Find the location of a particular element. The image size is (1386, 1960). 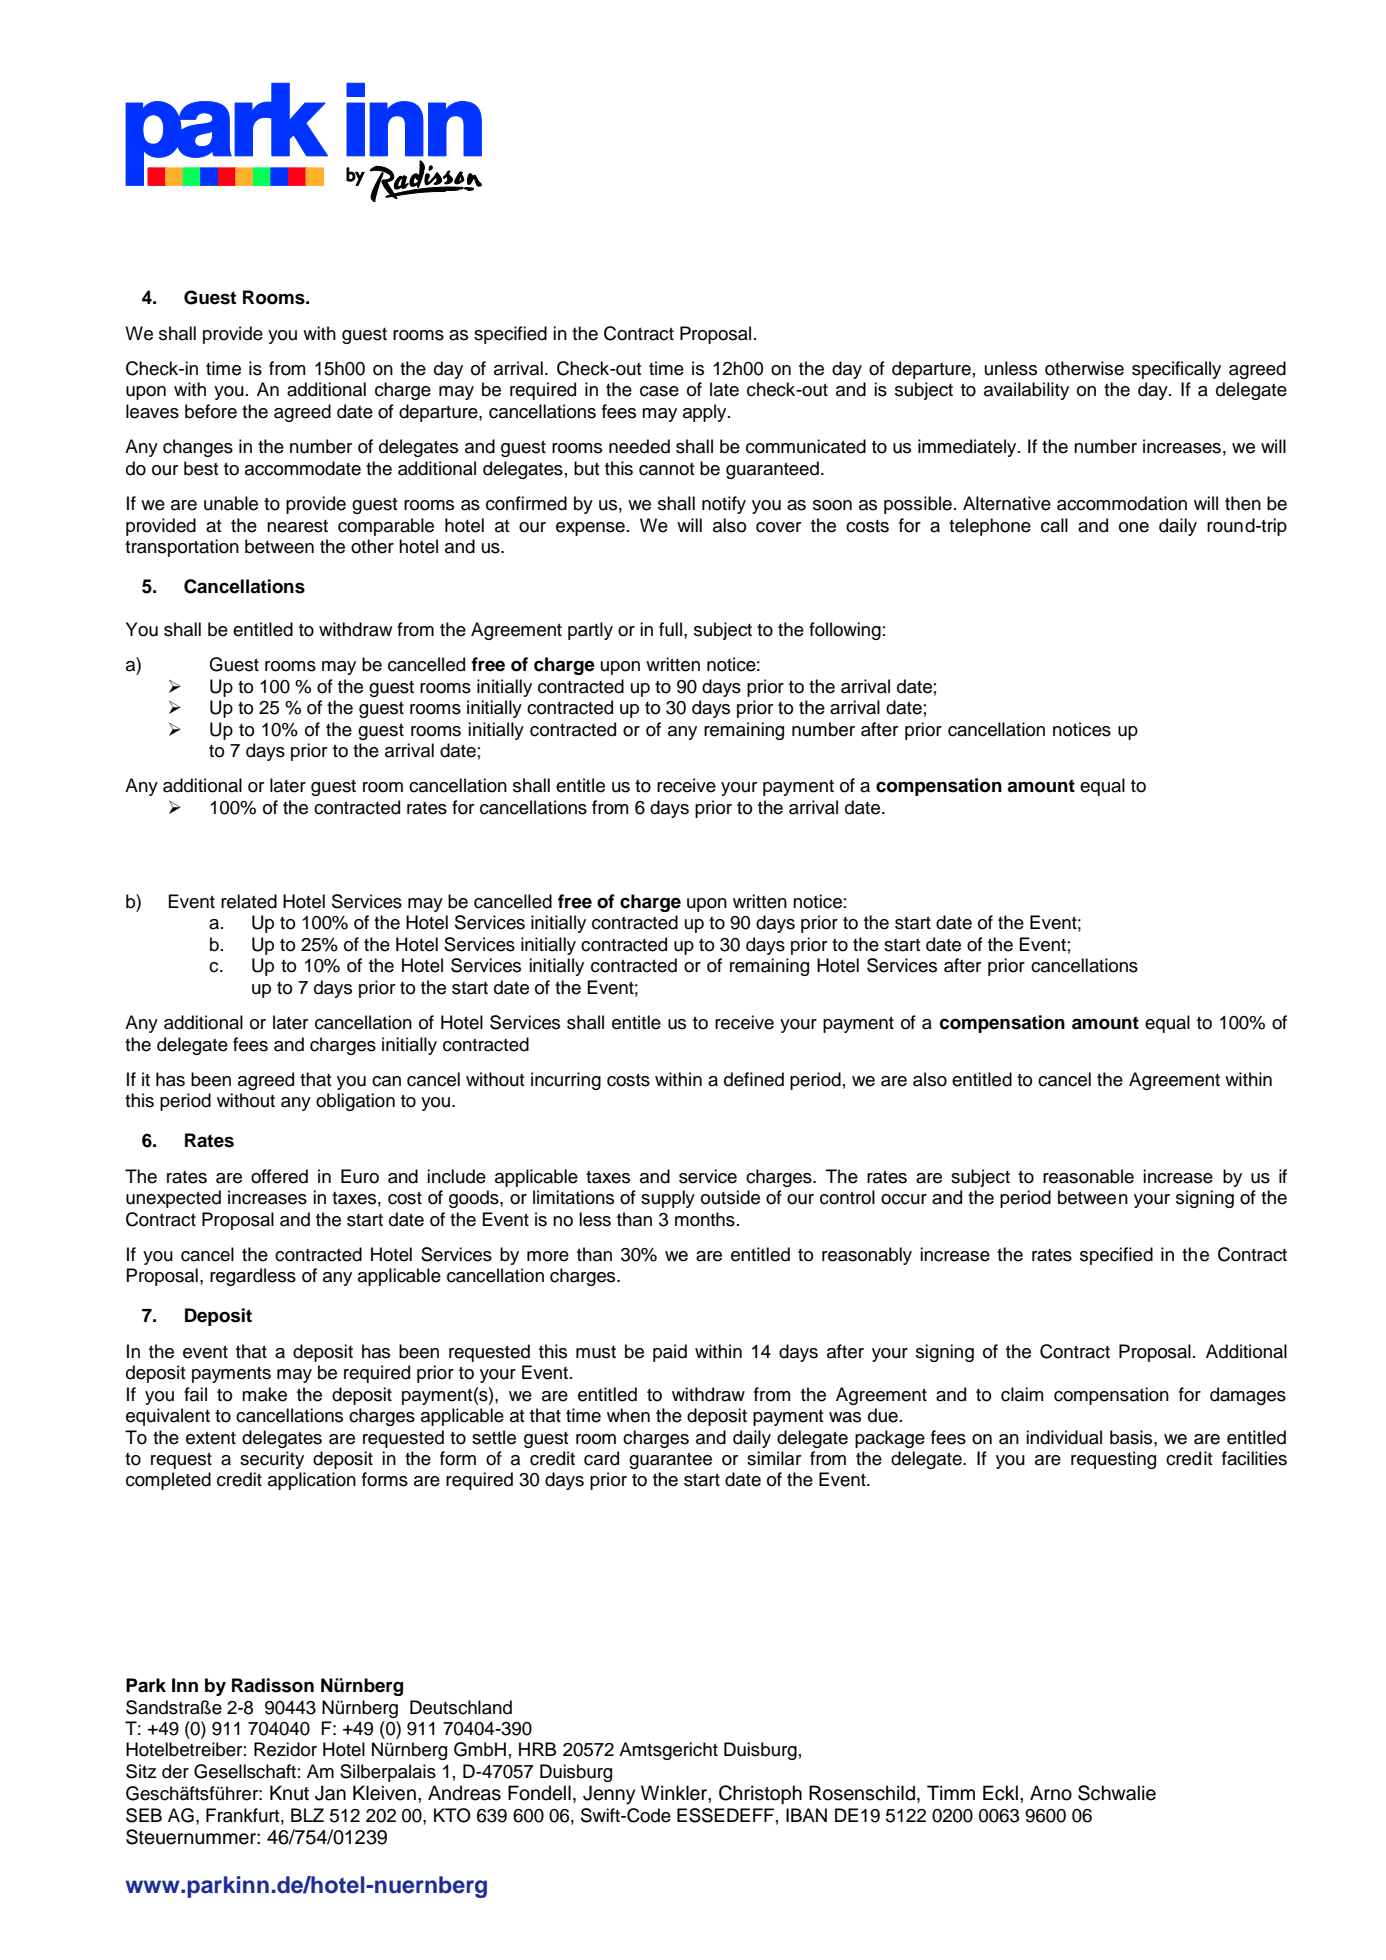

before is located at coordinates (211, 411).
